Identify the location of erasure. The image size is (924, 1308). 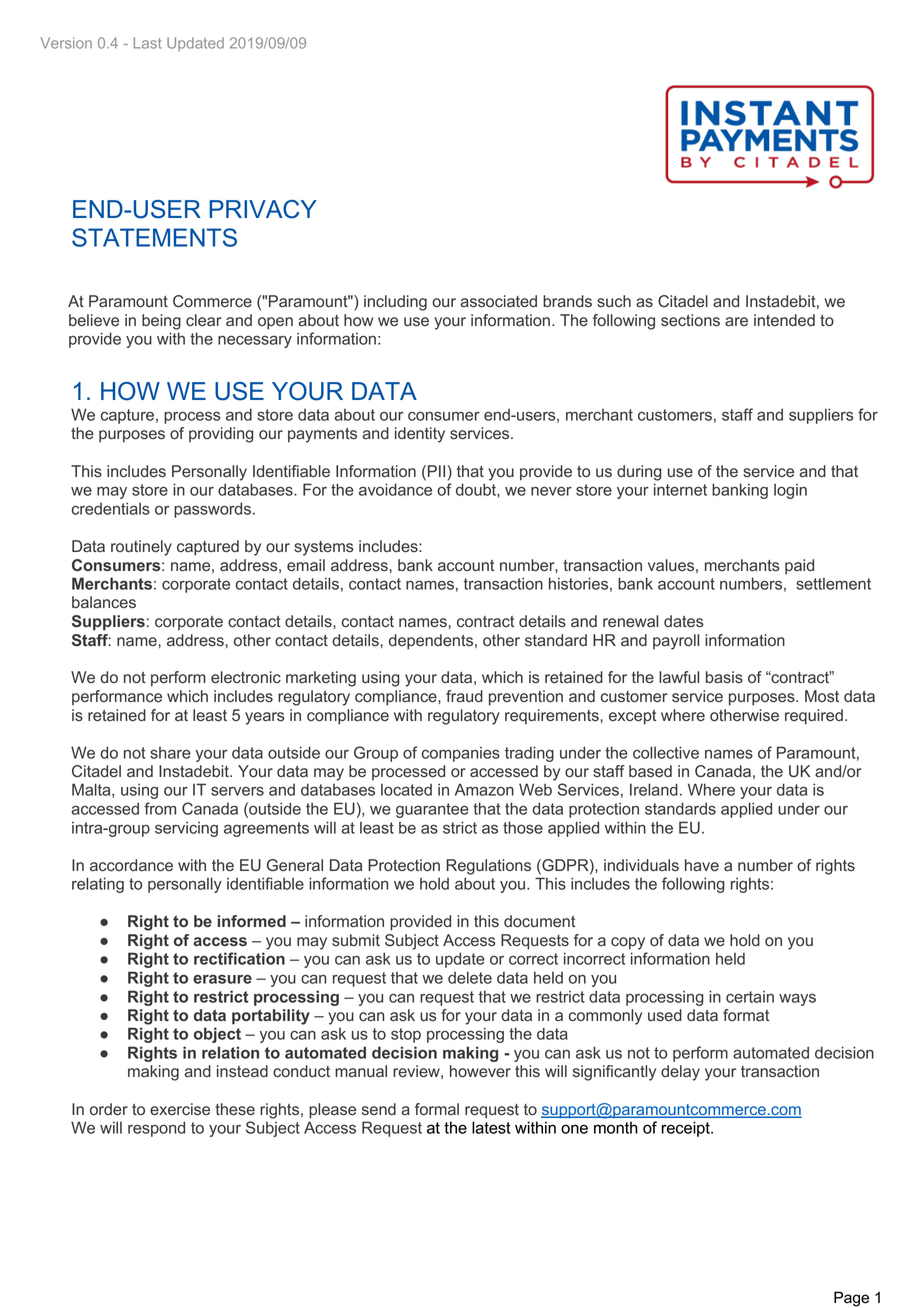
(222, 979).
